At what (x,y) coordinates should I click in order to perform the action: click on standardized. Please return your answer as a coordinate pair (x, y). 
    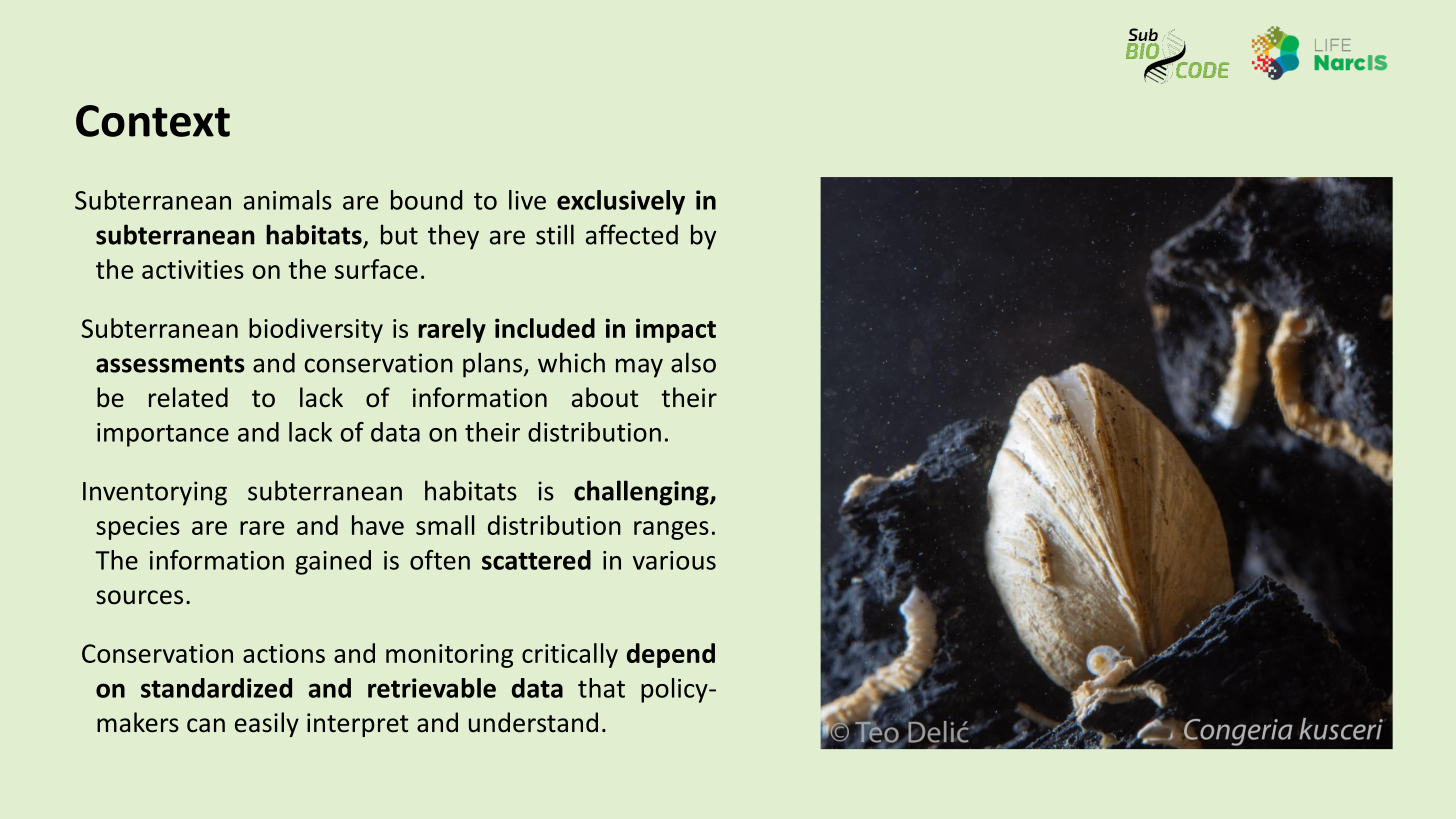
    Looking at the image, I should click on (216, 688).
